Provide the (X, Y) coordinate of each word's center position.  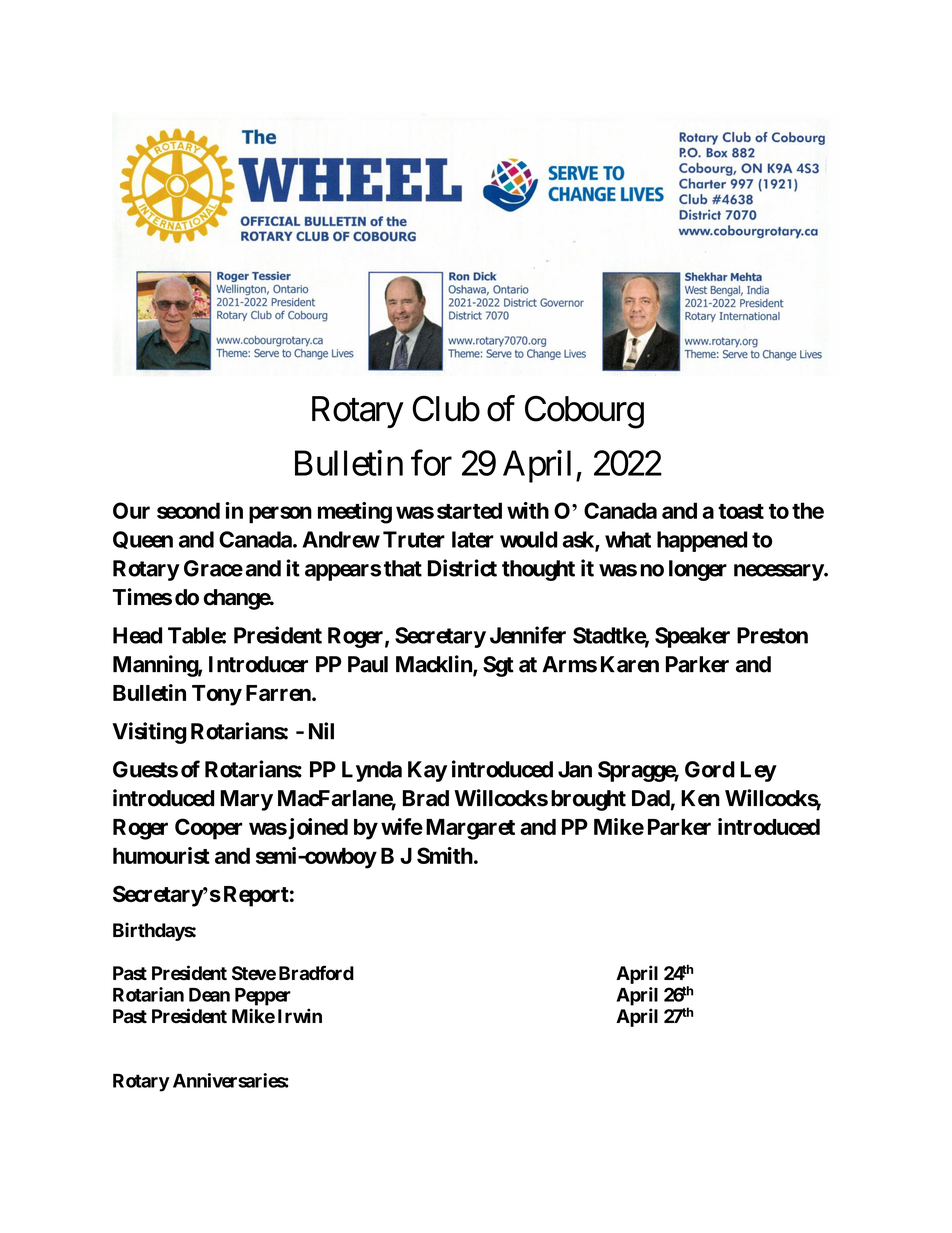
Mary (246, 800)
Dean (209, 995)
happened (702, 541)
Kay (427, 771)
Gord (710, 769)
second (188, 510)
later (473, 539)
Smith (445, 855)
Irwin (300, 1015)
